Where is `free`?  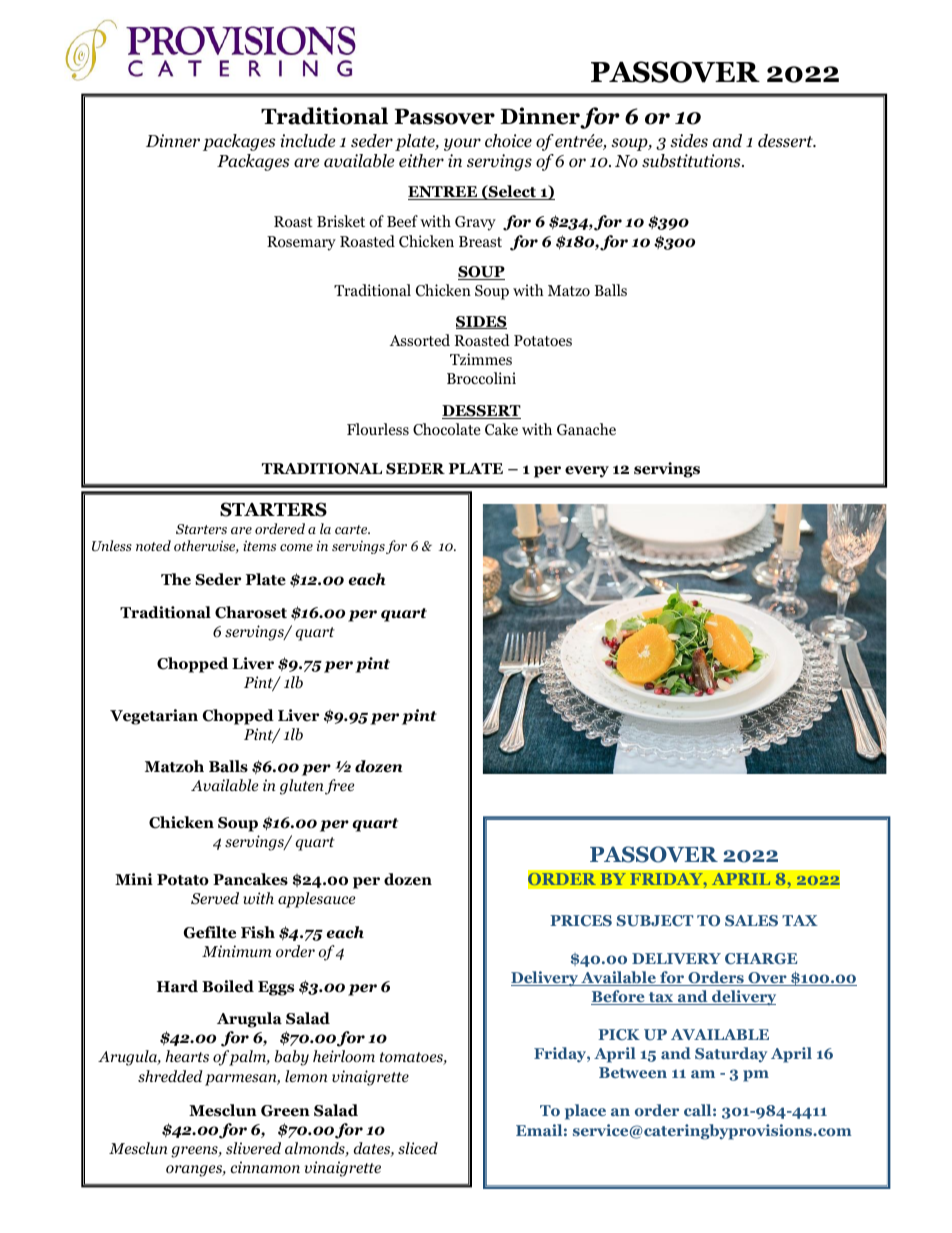
free is located at coordinates (339, 787).
